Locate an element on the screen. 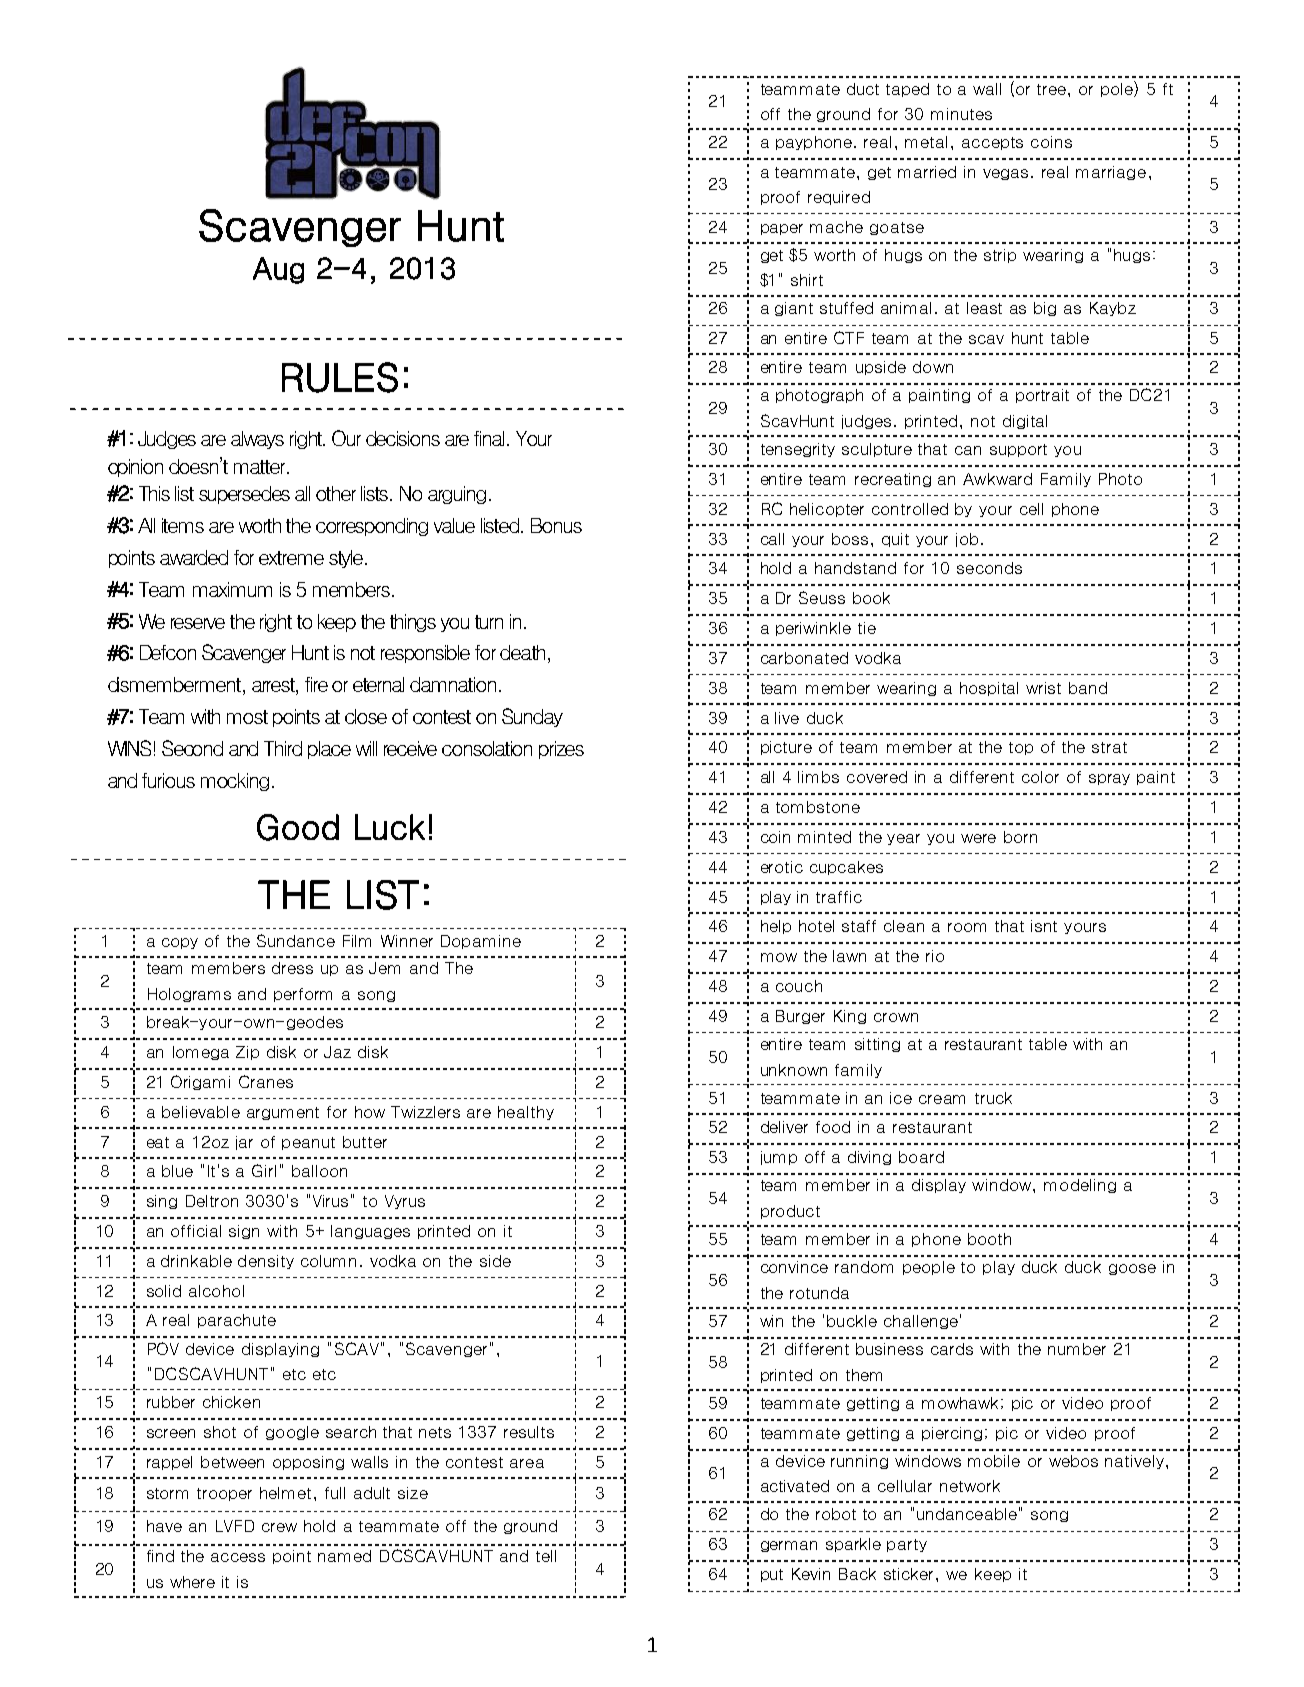 This screenshot has width=1304, height=1687. most is located at coordinates (247, 717).
